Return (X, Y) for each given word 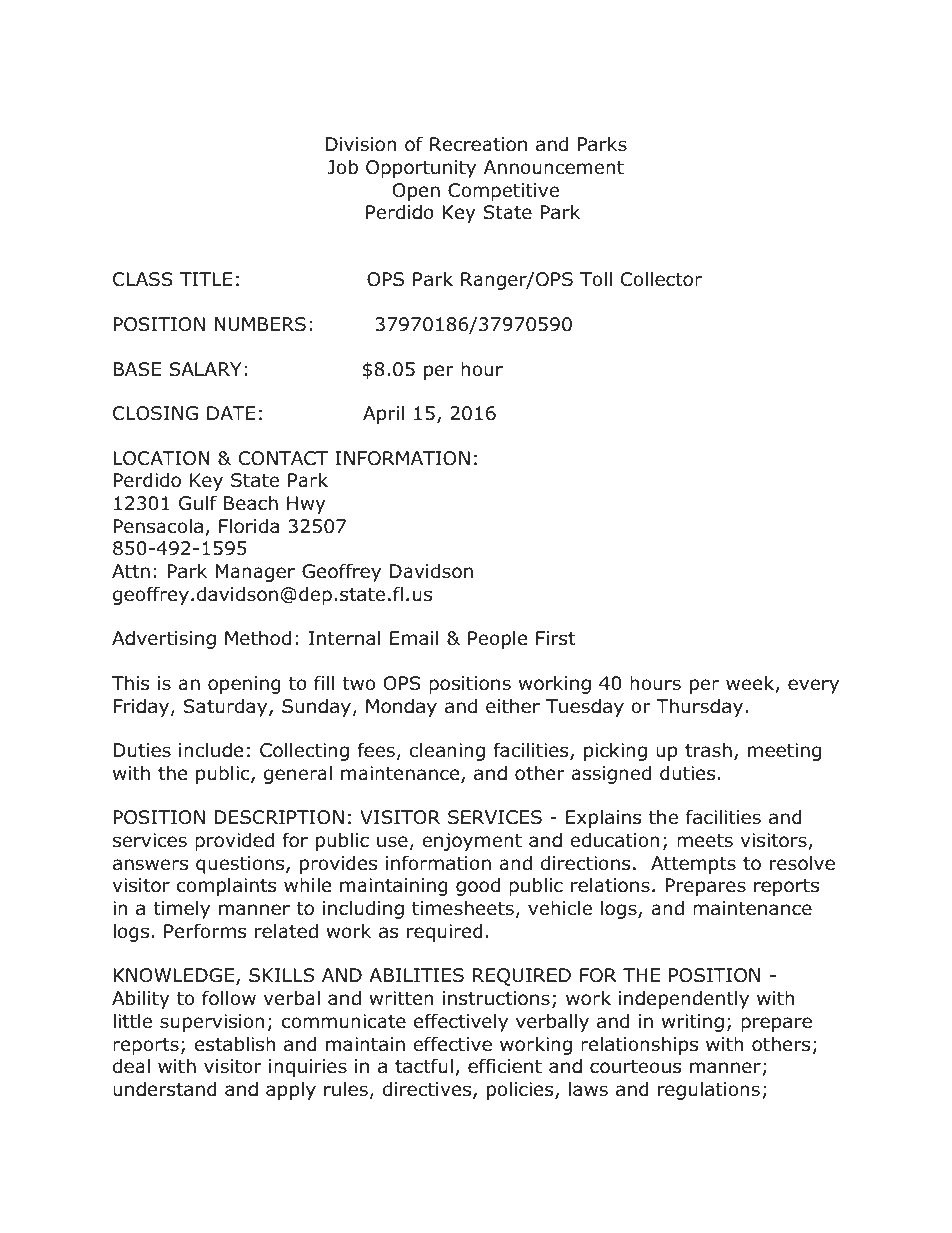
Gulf (198, 503)
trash (708, 750)
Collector (661, 279)
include (211, 750)
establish (235, 1044)
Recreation (478, 144)
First (555, 638)
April (383, 415)
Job (342, 167)
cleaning (447, 751)
